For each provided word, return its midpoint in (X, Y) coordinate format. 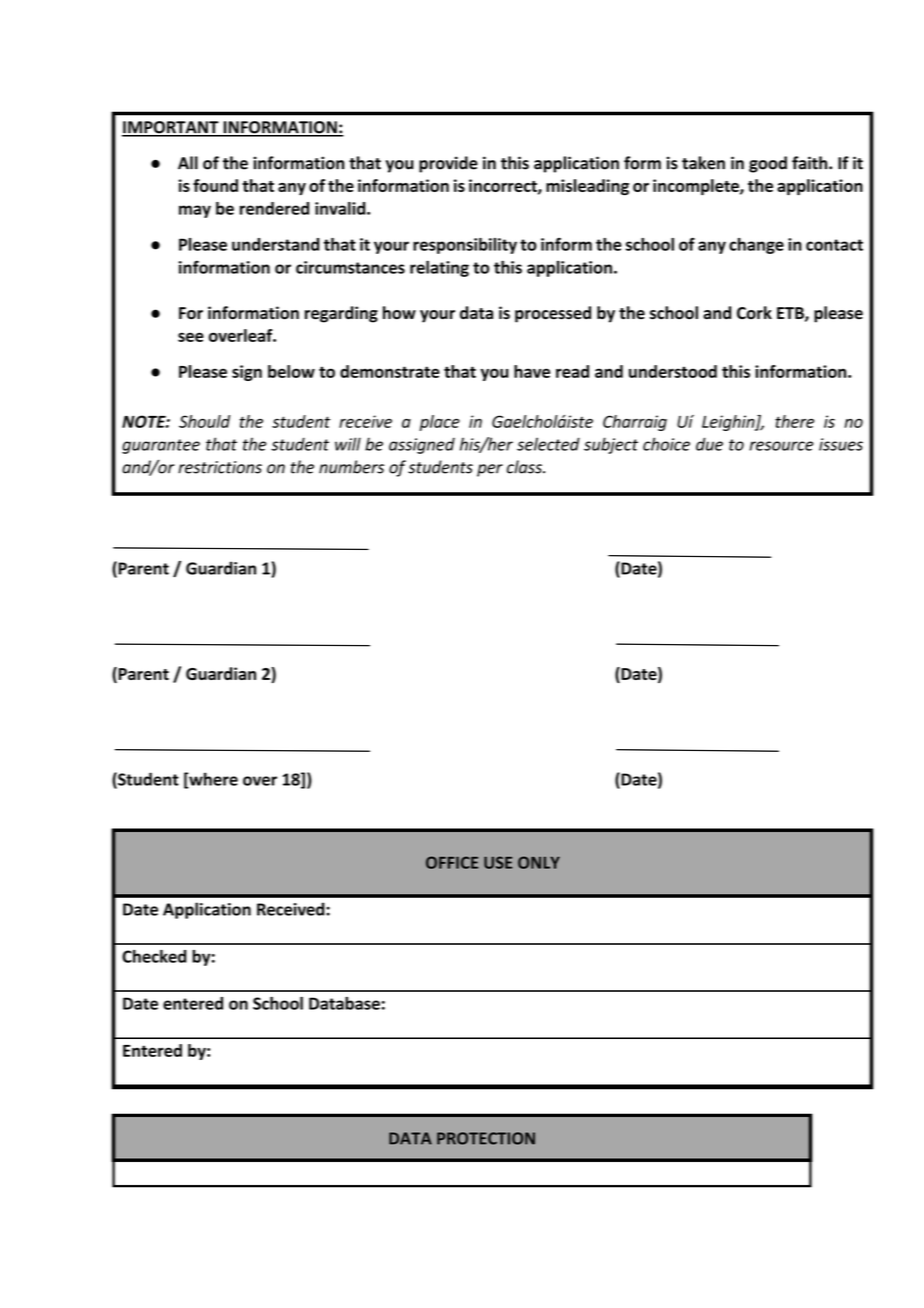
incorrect (504, 186)
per (490, 470)
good (768, 164)
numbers (351, 467)
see (191, 337)
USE (498, 862)
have (532, 371)
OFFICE (452, 862)
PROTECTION (486, 1138)
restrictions (220, 467)
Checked (154, 956)
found (215, 185)
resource (781, 446)
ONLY (539, 862)
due (709, 444)
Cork (754, 312)
